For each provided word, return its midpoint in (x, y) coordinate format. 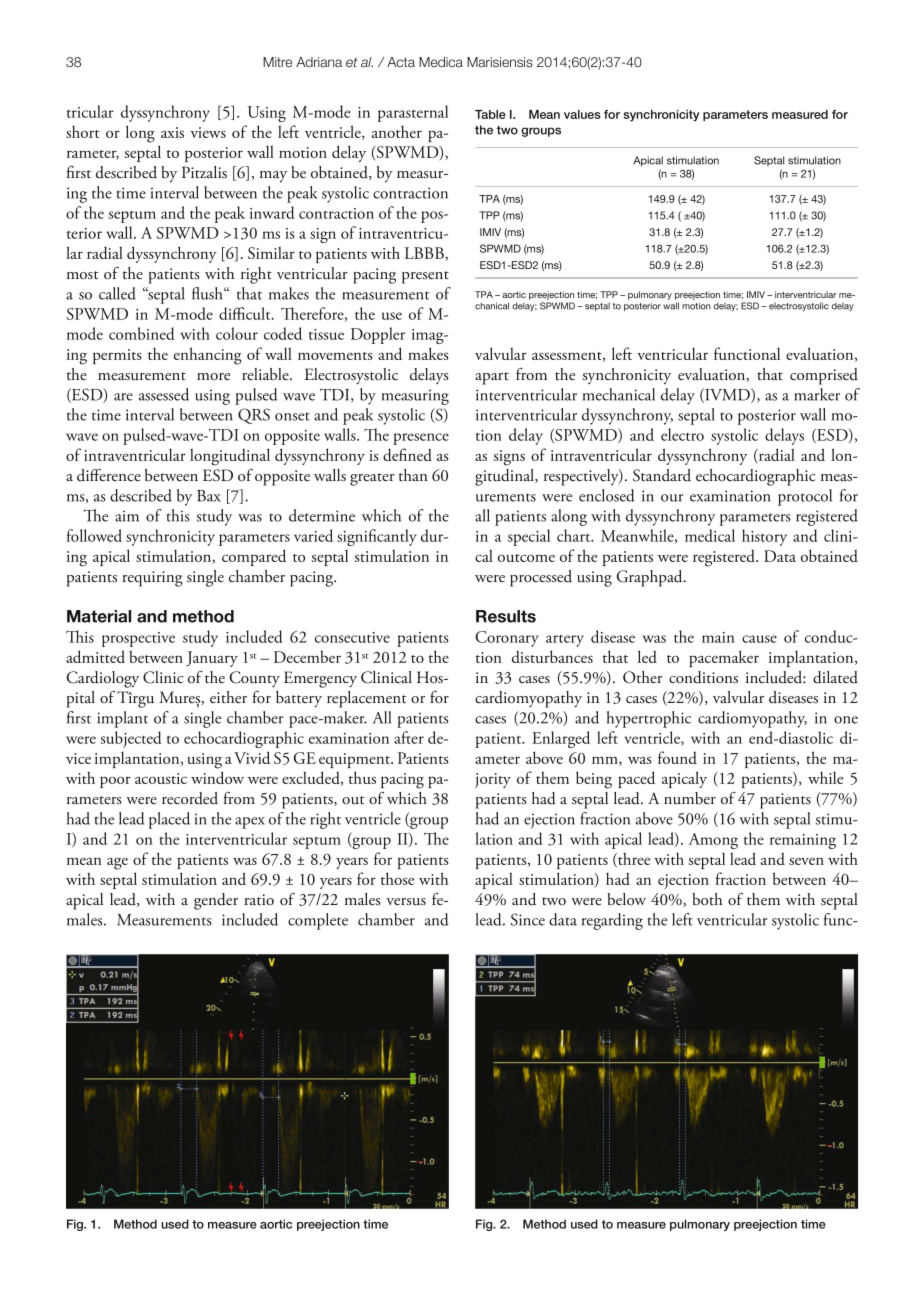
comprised (824, 376)
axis (172, 132)
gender (216, 901)
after (409, 737)
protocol (805, 497)
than (413, 475)
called (117, 293)
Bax (209, 496)
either (228, 697)
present (425, 277)
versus (406, 902)
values (582, 114)
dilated (835, 677)
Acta (401, 62)
